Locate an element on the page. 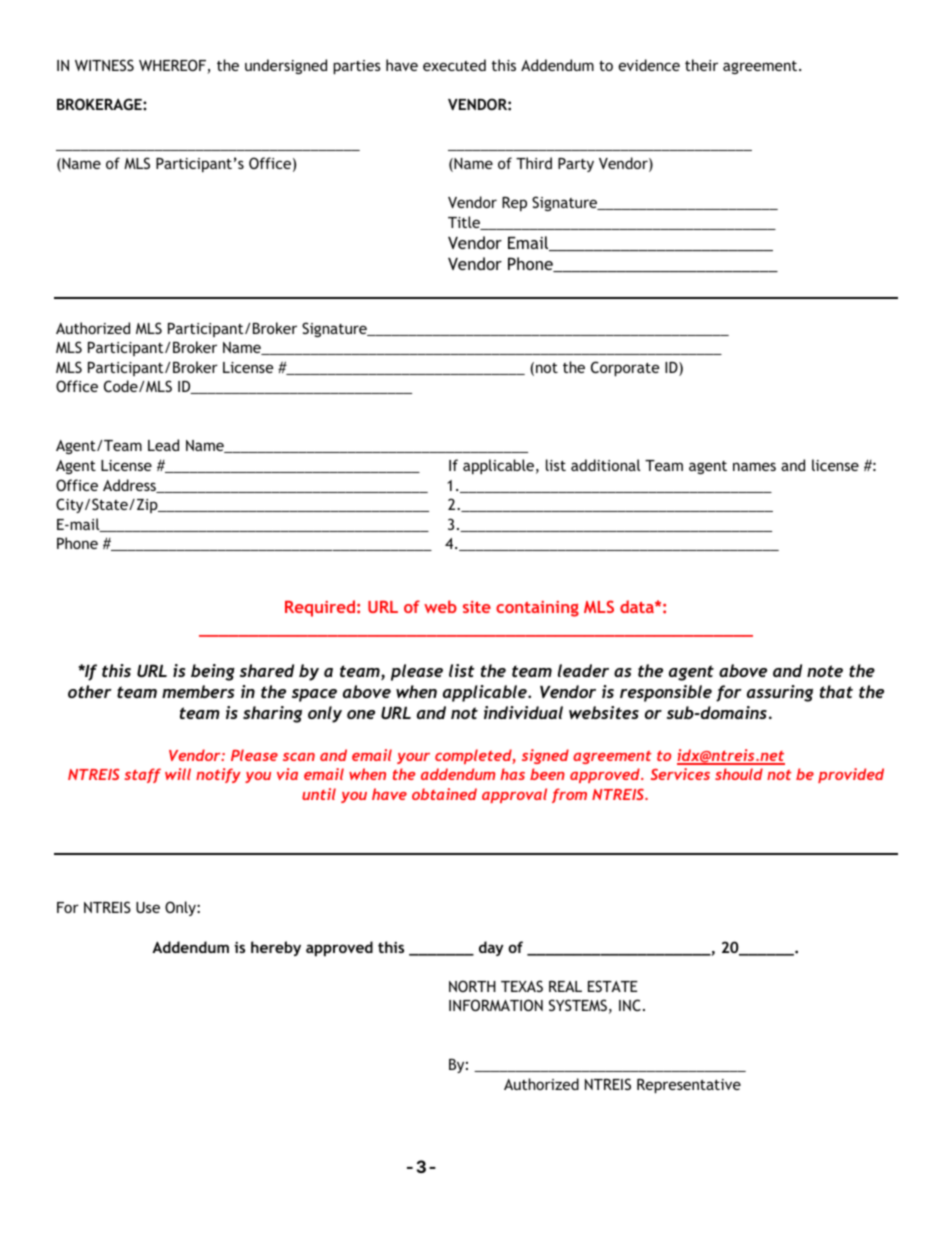 This page has height=1233, width=952. Representative is located at coordinates (689, 1086).
